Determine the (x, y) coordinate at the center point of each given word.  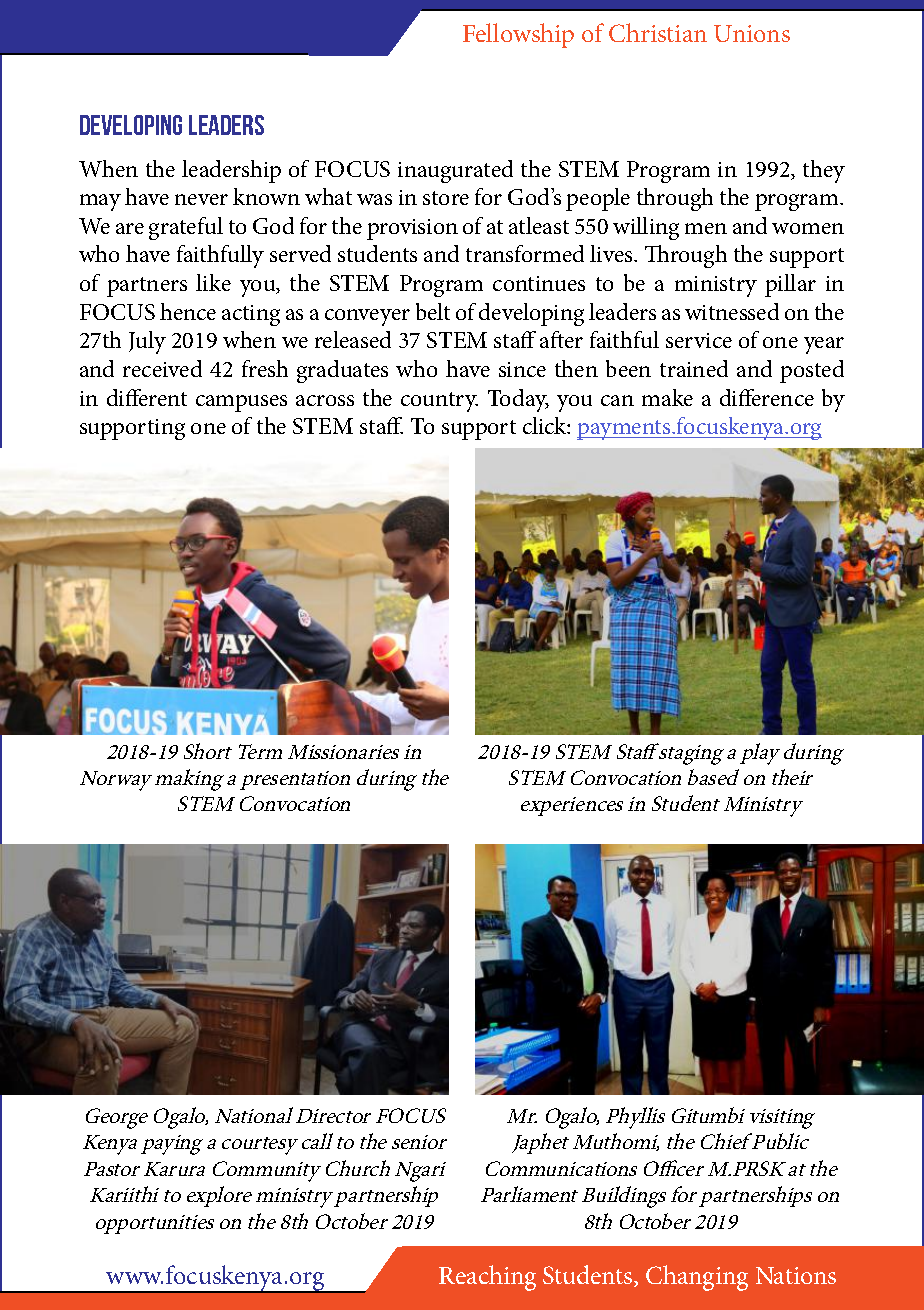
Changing (697, 1278)
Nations (796, 1275)
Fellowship (518, 35)
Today (518, 400)
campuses (241, 403)
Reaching (487, 1278)
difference (767, 397)
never (201, 199)
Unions (752, 33)
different (147, 397)
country (439, 402)
